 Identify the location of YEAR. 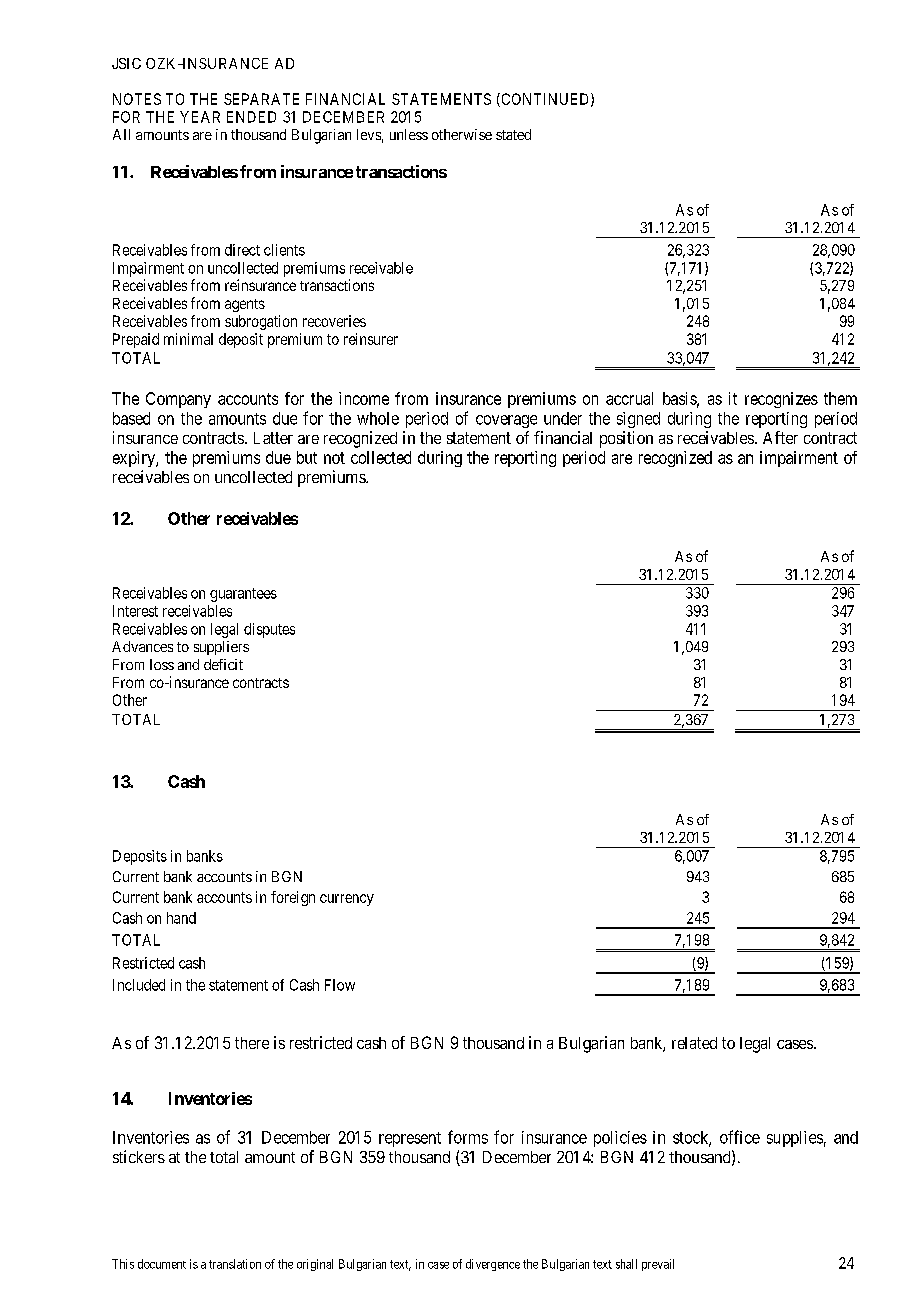
(200, 117).
